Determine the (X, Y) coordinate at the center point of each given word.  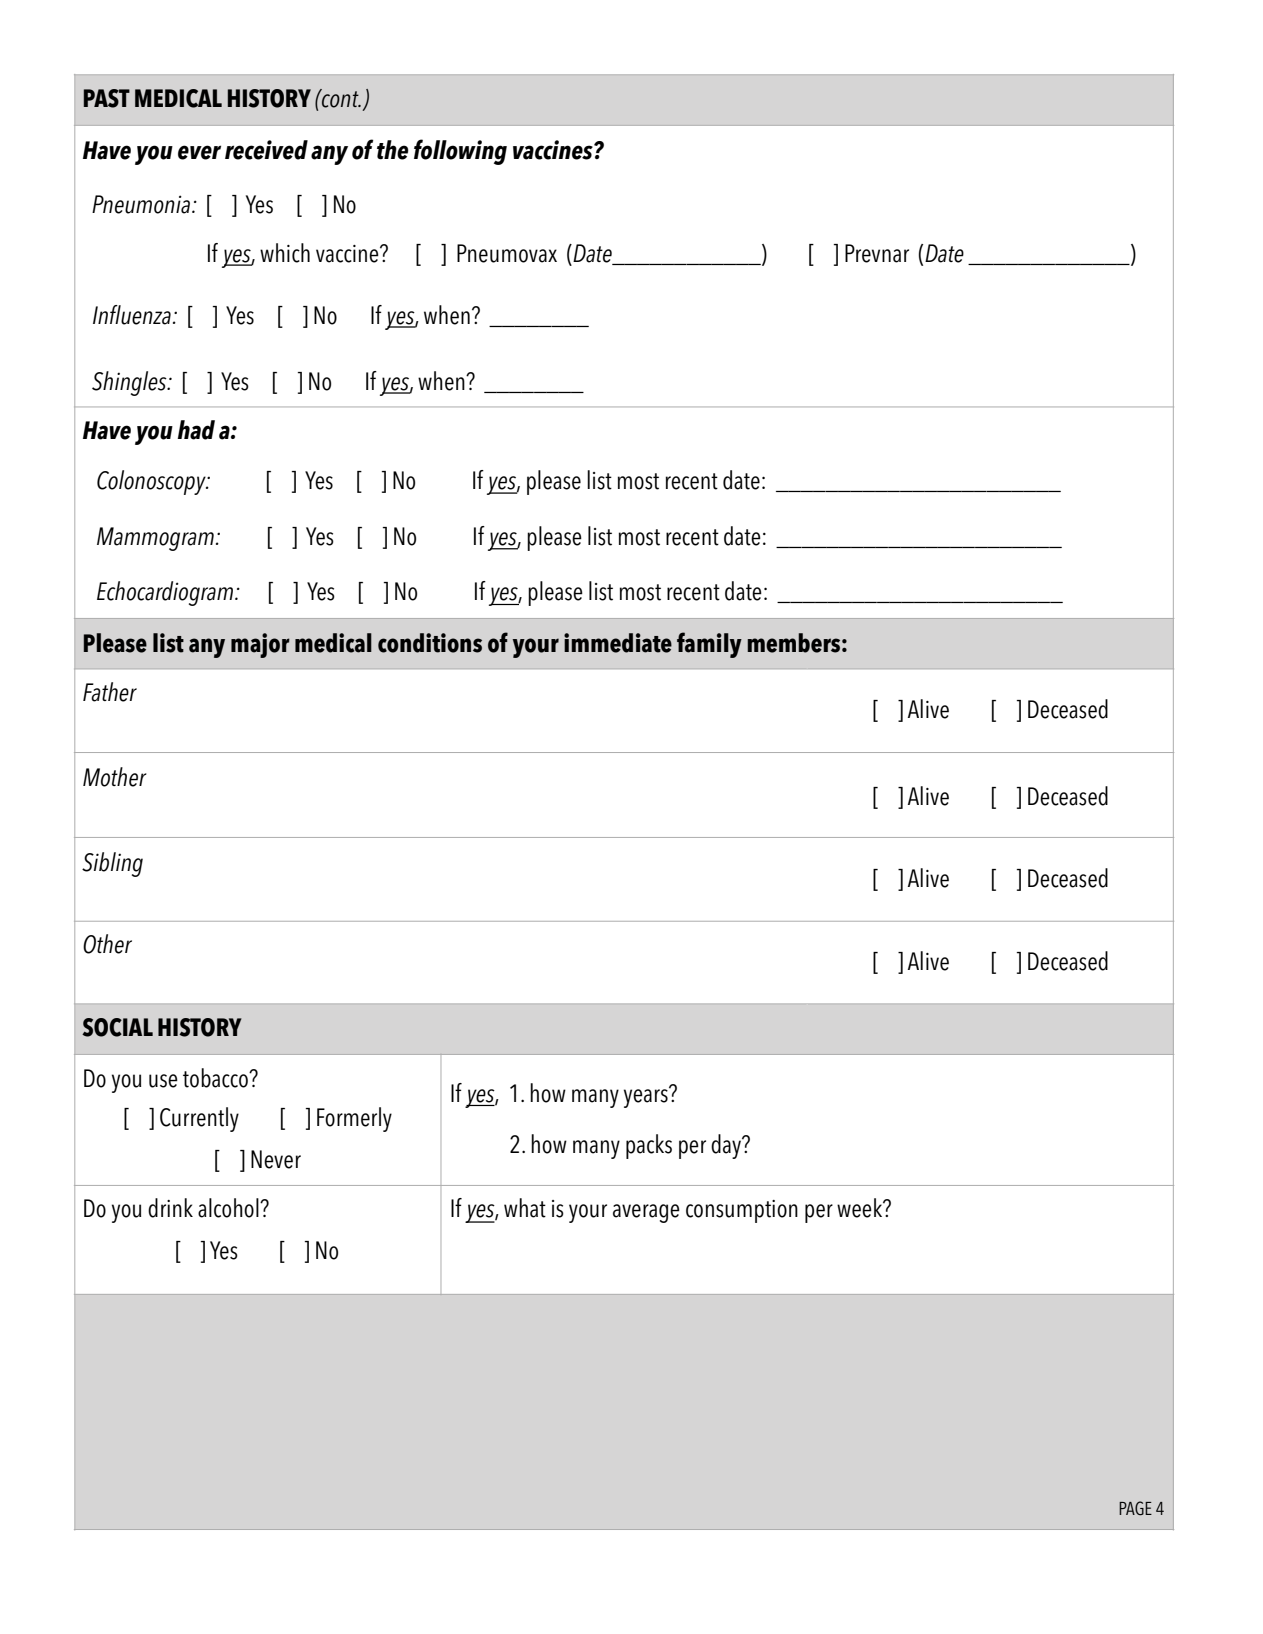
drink (170, 1208)
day (727, 1146)
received (266, 150)
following (460, 152)
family (709, 645)
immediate (618, 643)
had (196, 430)
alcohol (229, 1208)
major (260, 645)
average (646, 1213)
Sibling (112, 864)
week (861, 1208)
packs (649, 1146)
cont (340, 98)
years (647, 1097)
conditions (430, 643)
